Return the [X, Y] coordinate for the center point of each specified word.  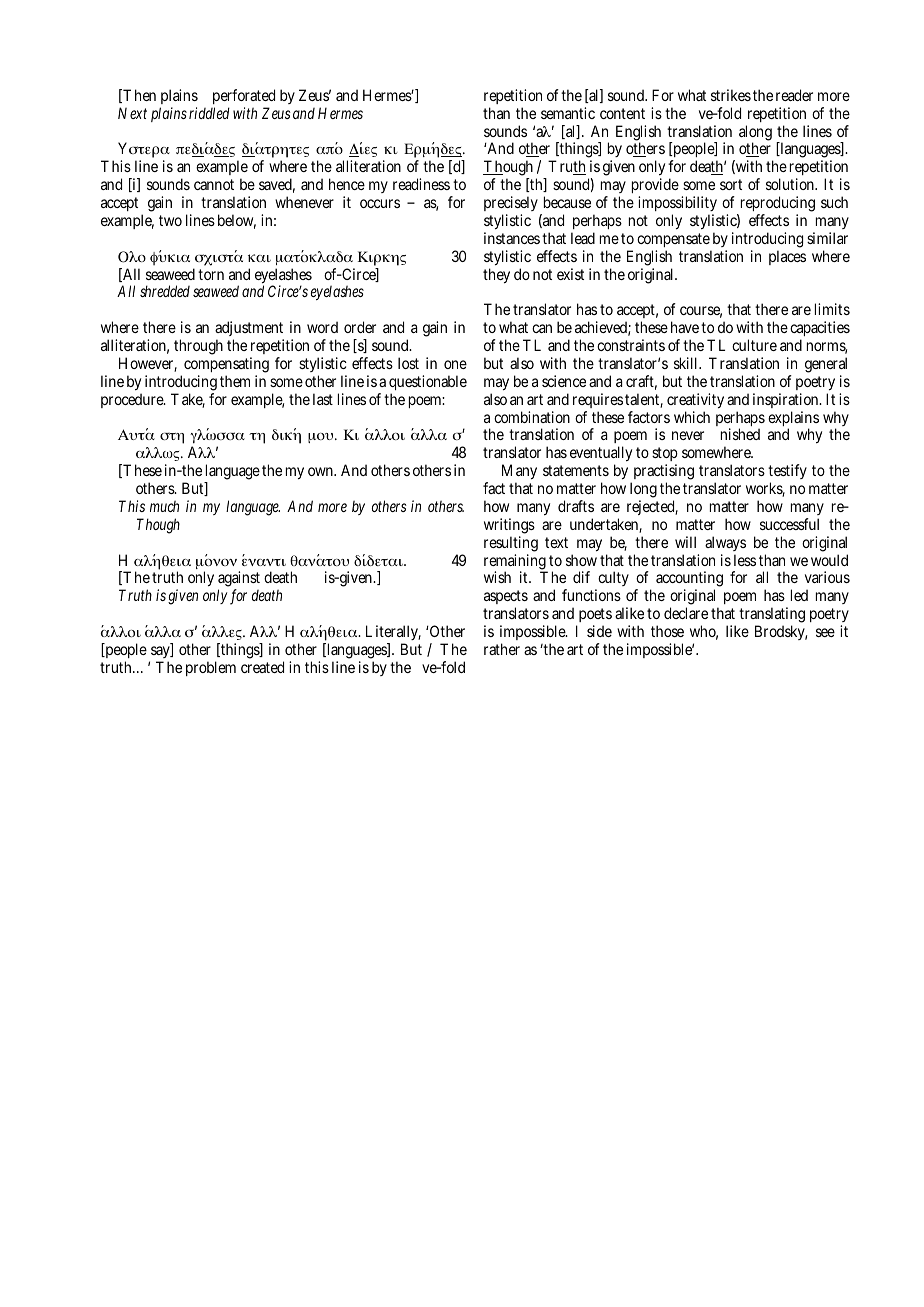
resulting [511, 545]
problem [211, 668]
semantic [568, 113]
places [787, 257]
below [237, 221]
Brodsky [781, 632]
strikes [731, 95]
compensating [226, 366]
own [322, 471]
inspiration [787, 400]
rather [502, 649]
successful [789, 524]
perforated [244, 98]
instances [512, 238]
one [455, 364]
